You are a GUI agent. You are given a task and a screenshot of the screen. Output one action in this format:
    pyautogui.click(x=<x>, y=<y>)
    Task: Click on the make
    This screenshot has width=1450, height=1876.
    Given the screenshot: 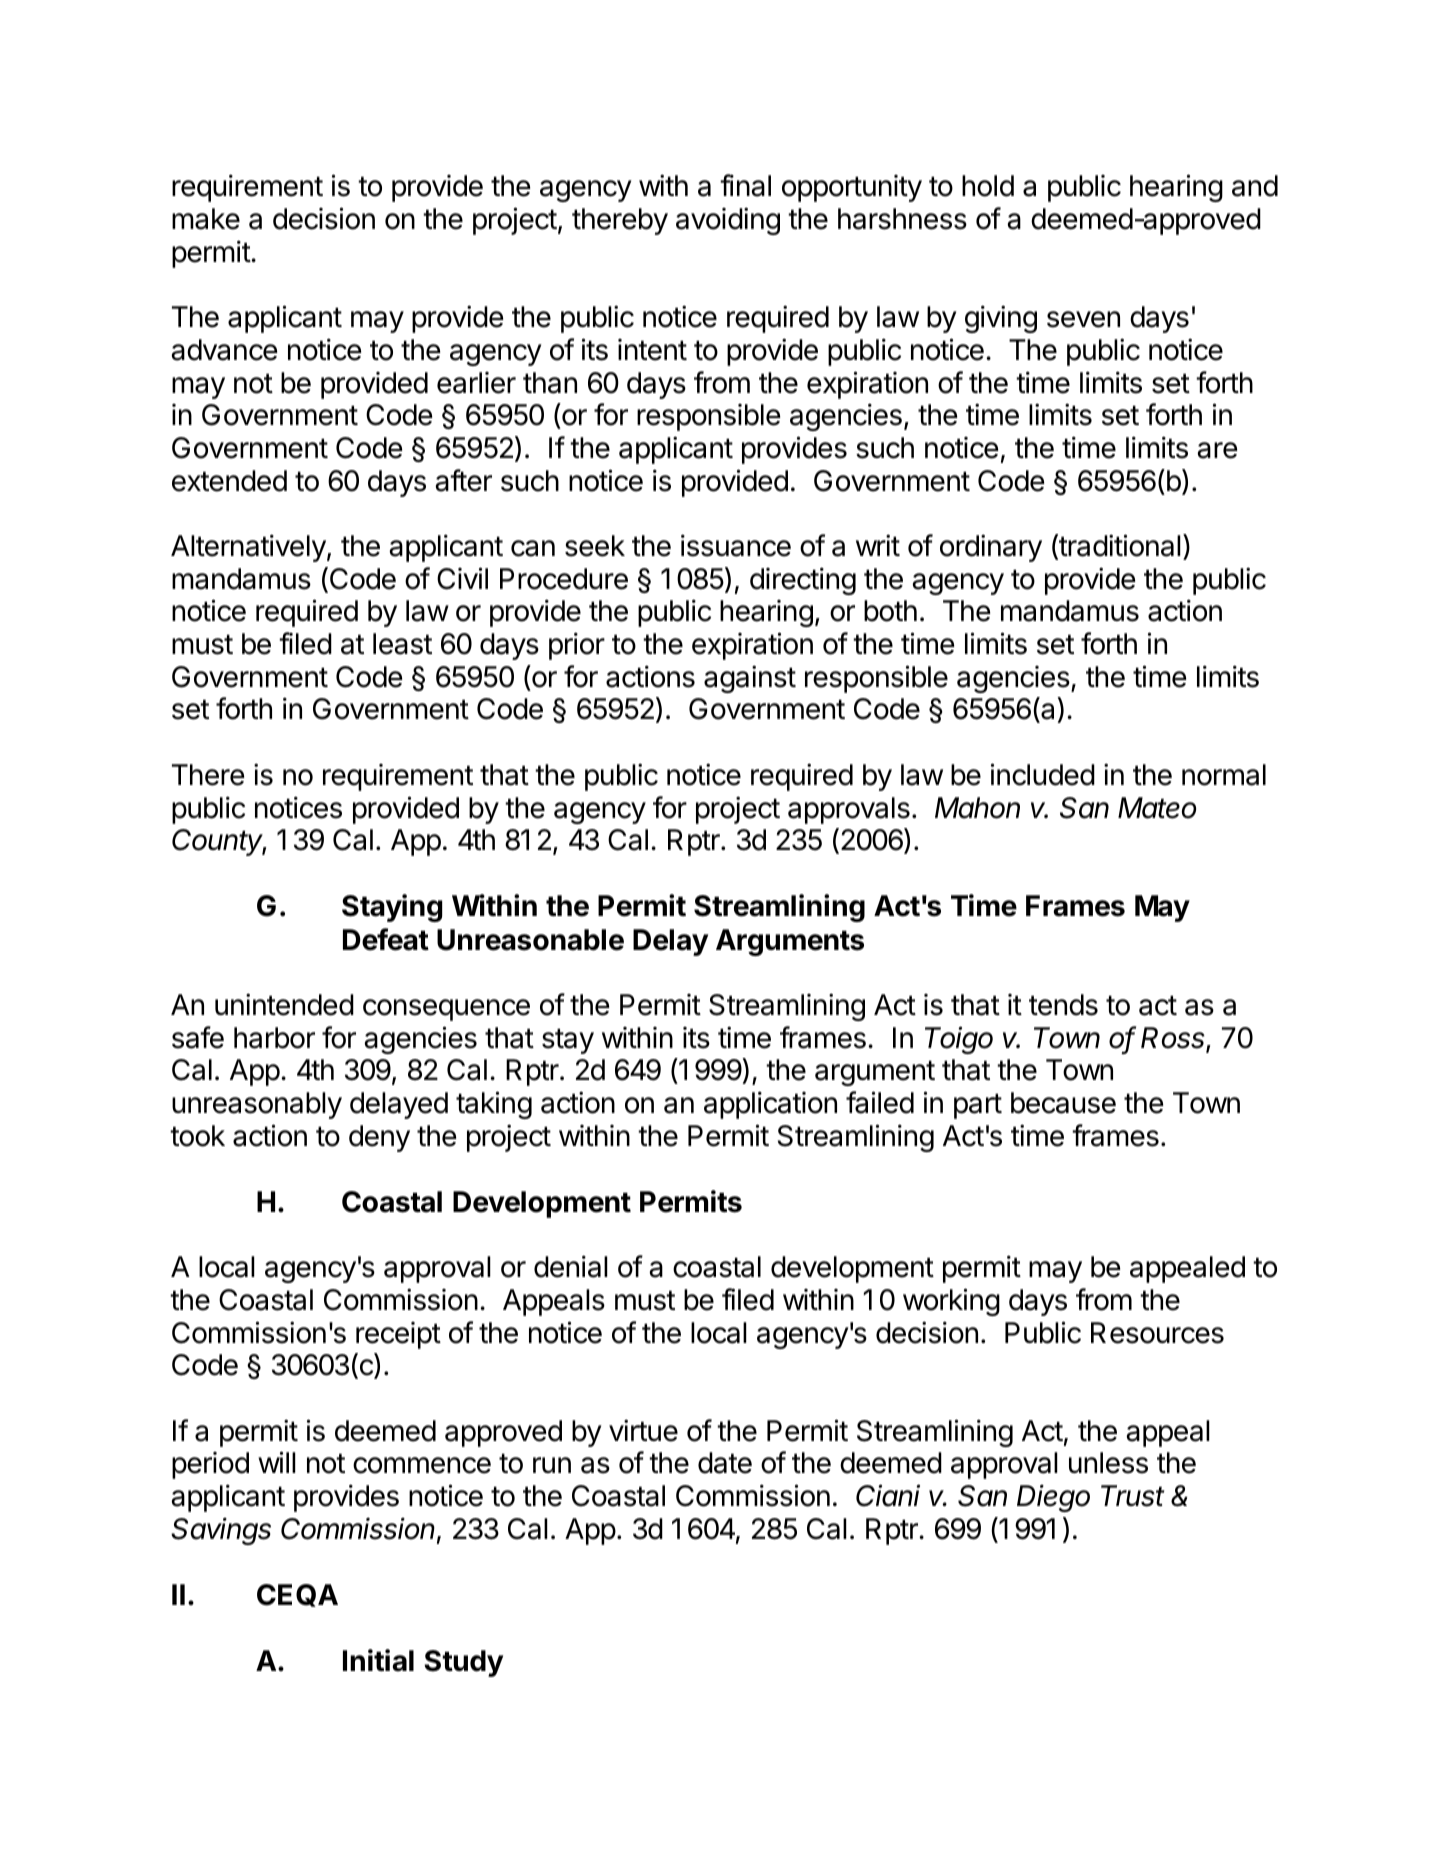 What is the action you would take?
    pyautogui.click(x=206, y=219)
